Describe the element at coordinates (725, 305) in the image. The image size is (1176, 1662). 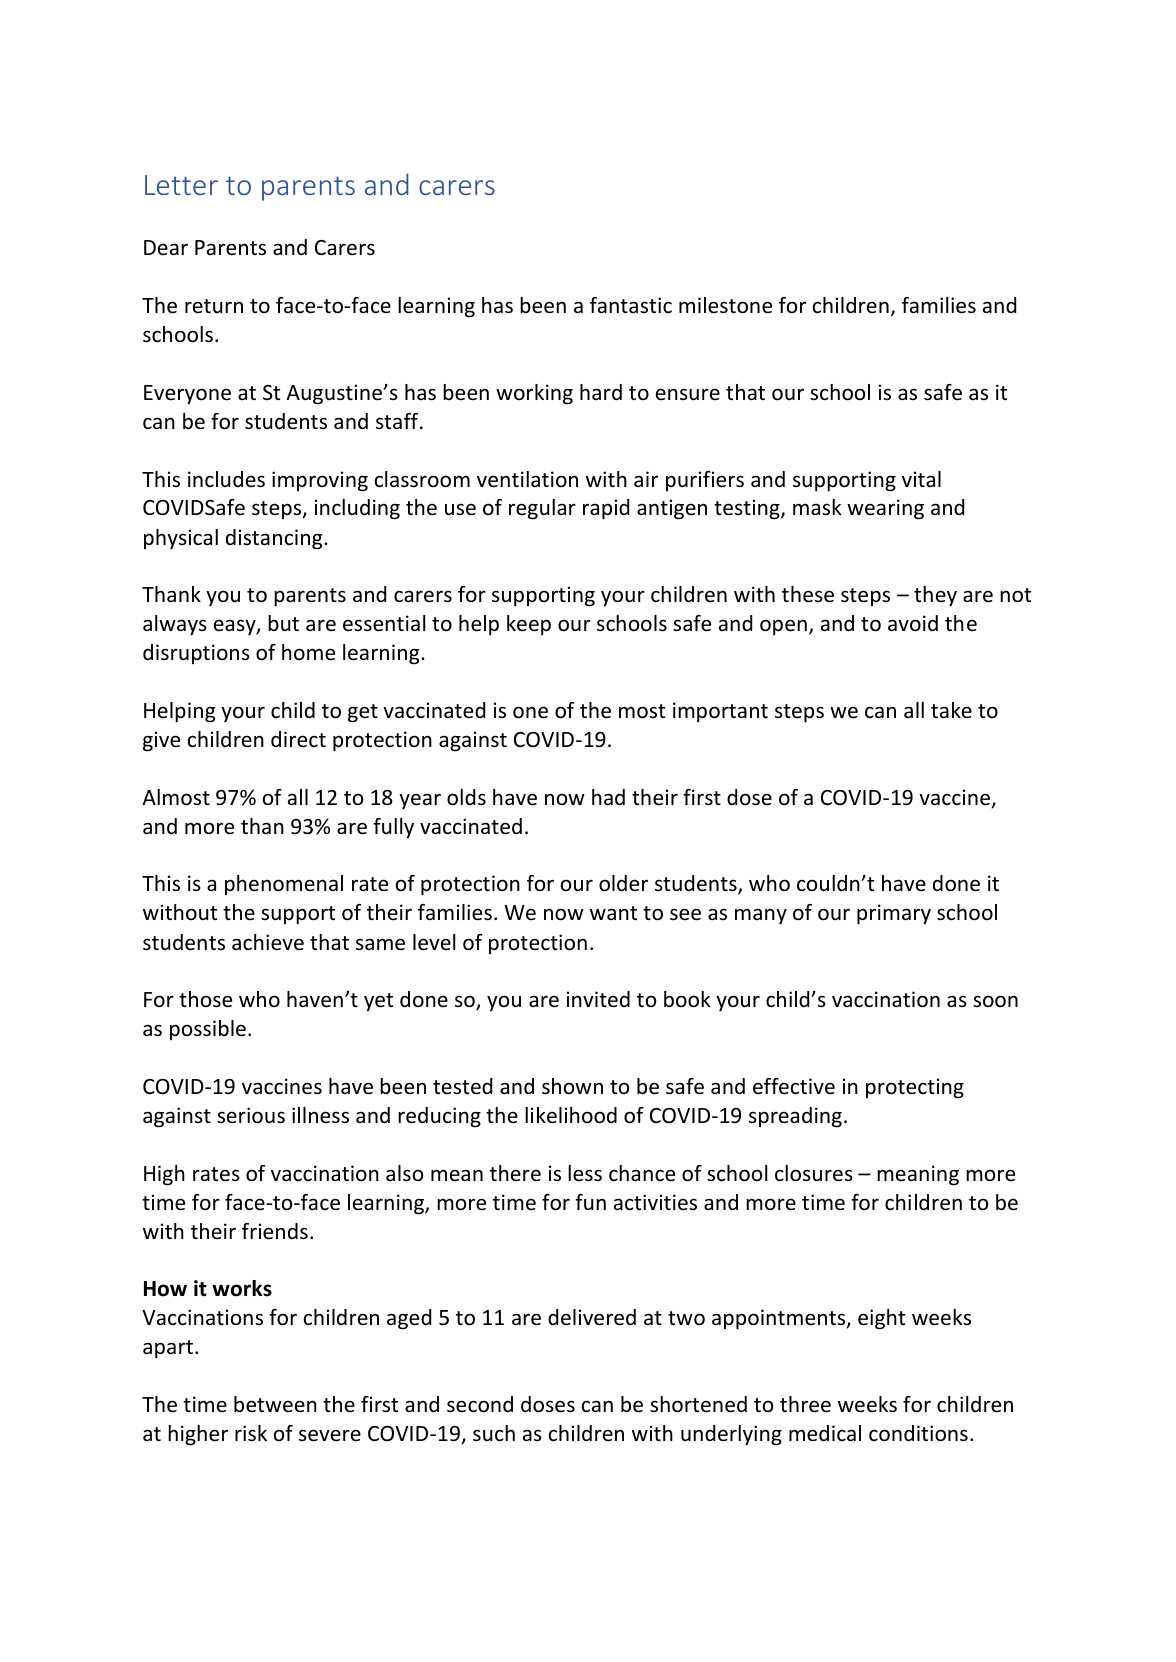
I see `milestone` at that location.
